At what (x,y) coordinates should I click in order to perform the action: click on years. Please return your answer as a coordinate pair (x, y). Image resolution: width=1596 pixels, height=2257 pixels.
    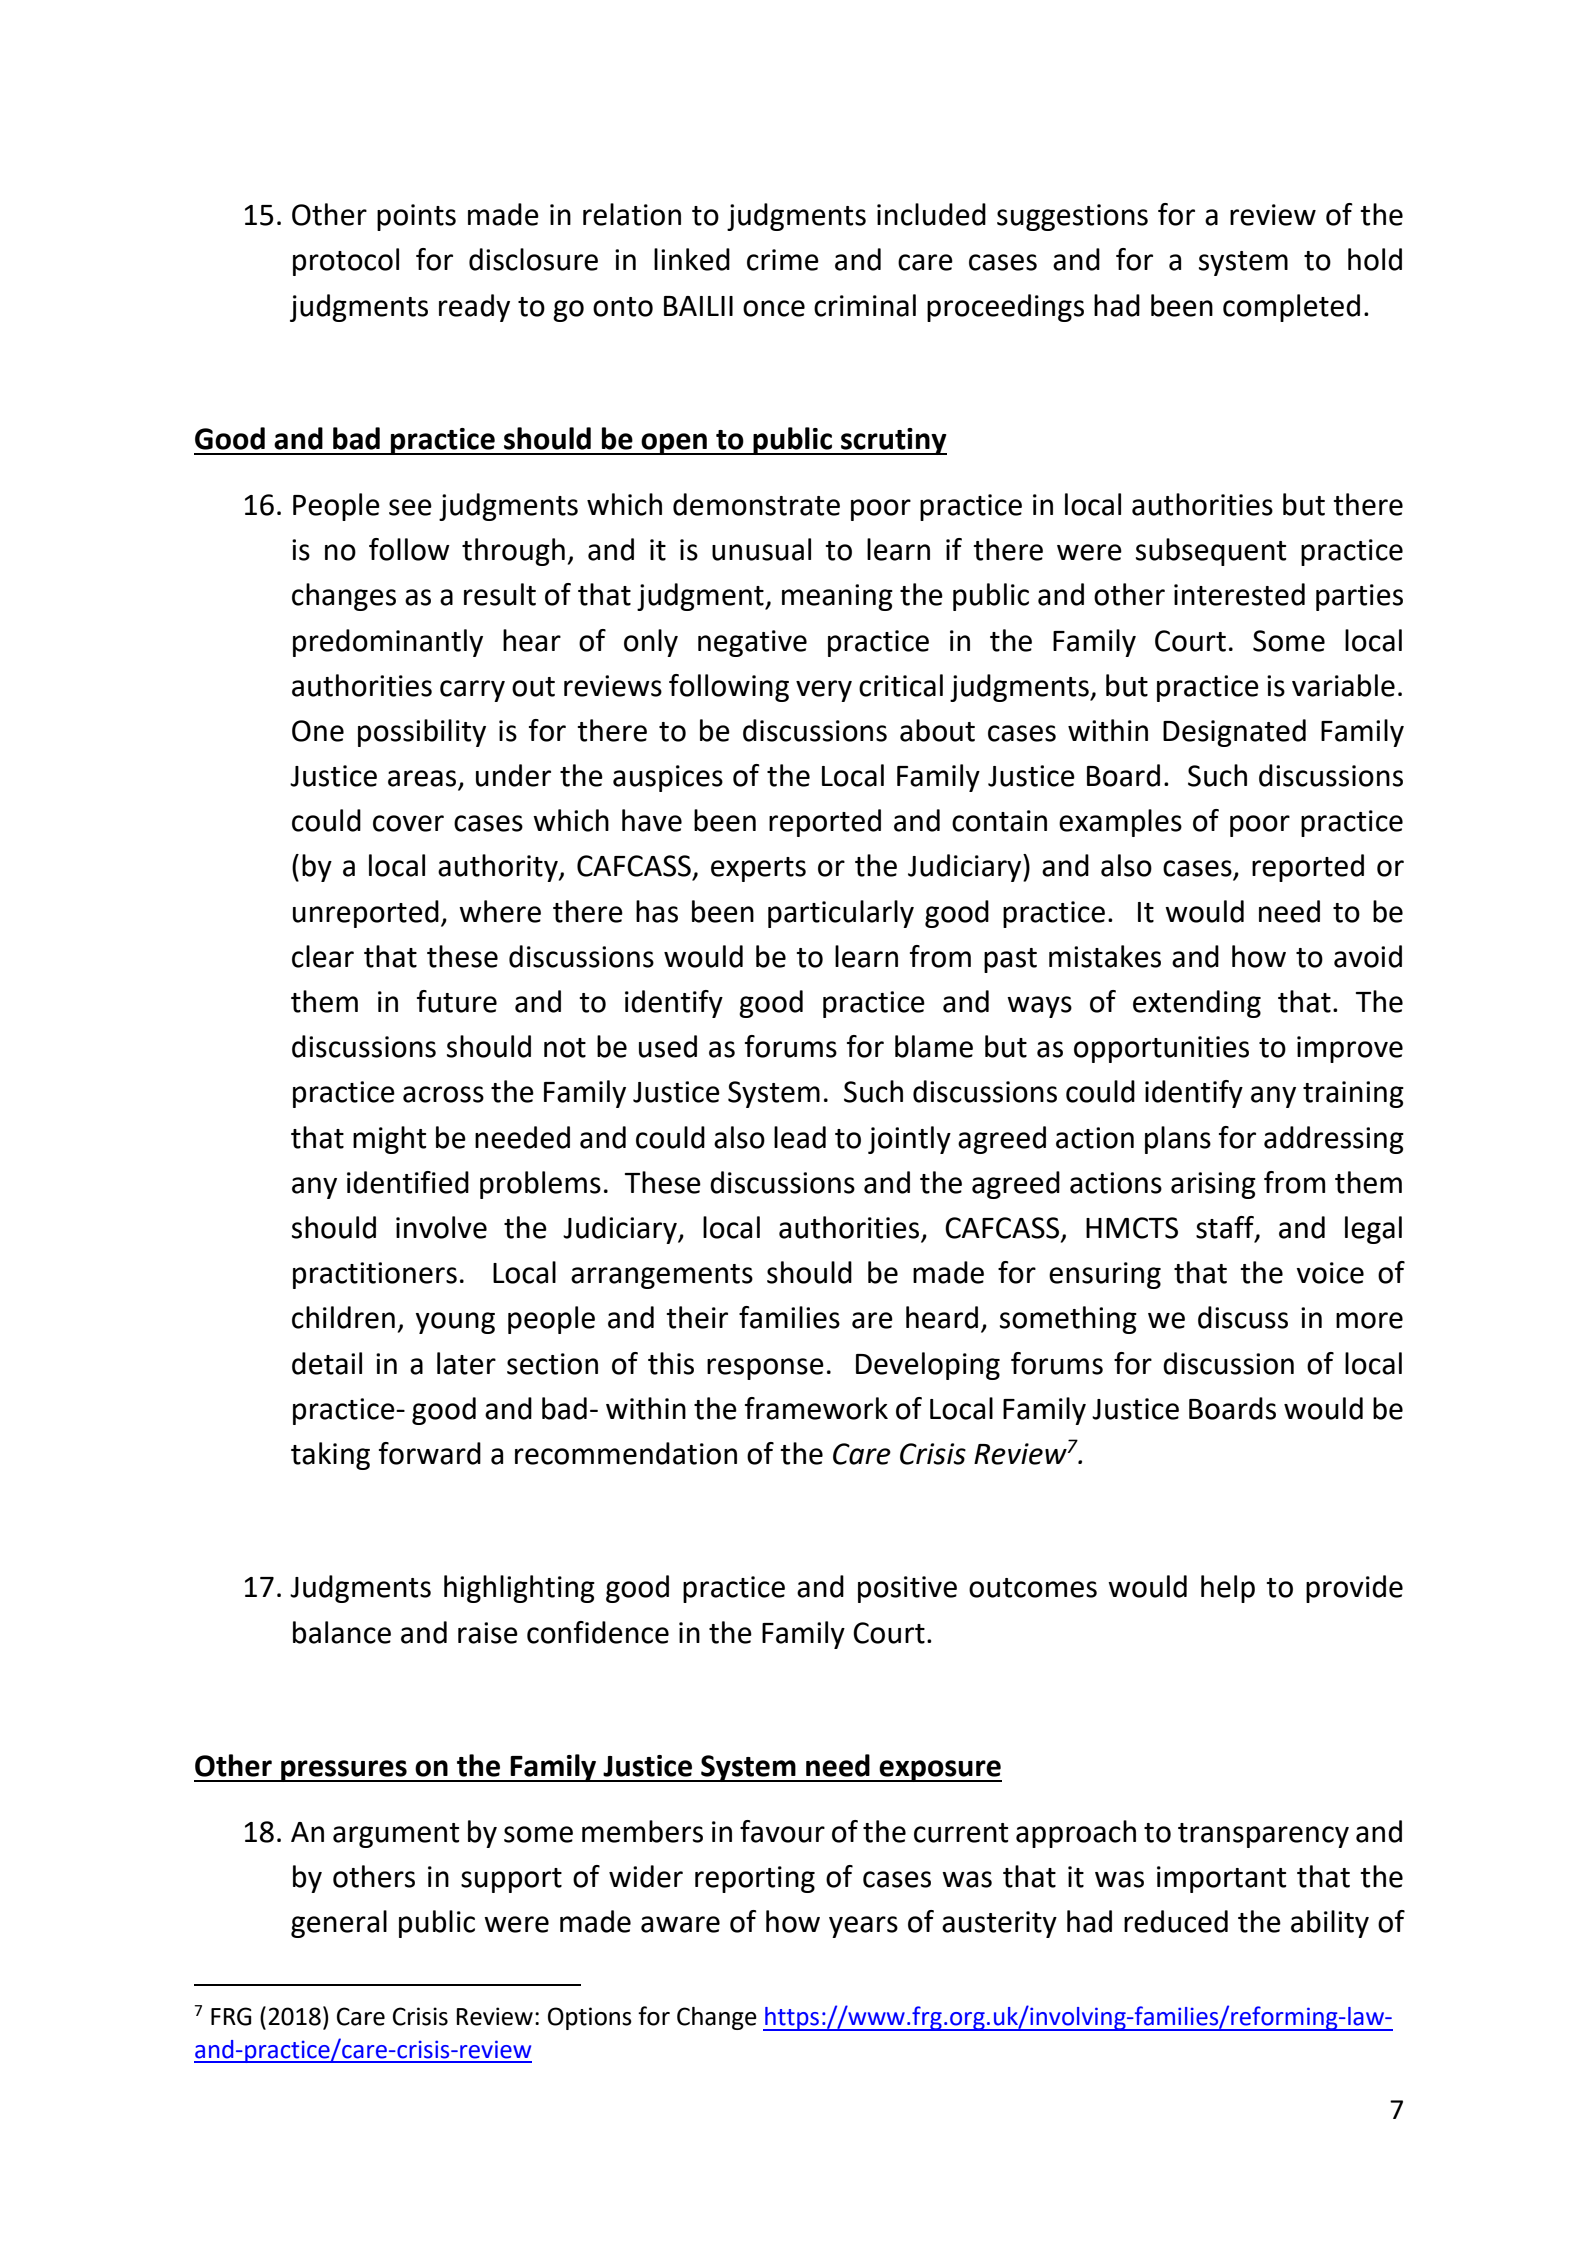
    Looking at the image, I should click on (863, 1927).
